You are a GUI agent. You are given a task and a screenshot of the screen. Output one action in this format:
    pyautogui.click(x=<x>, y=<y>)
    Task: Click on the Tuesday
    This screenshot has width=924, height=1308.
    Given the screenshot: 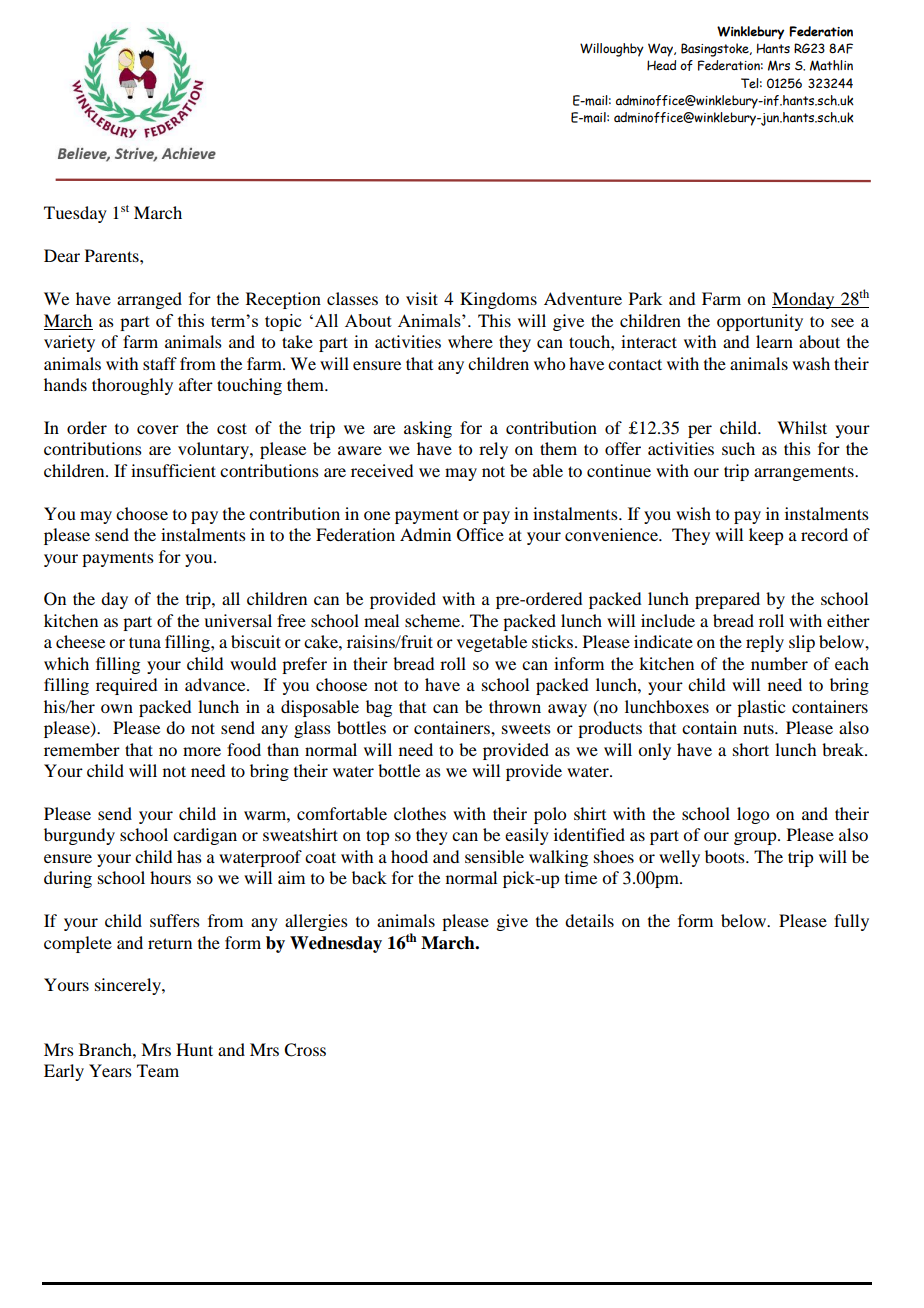 What is the action you would take?
    pyautogui.click(x=75, y=214)
